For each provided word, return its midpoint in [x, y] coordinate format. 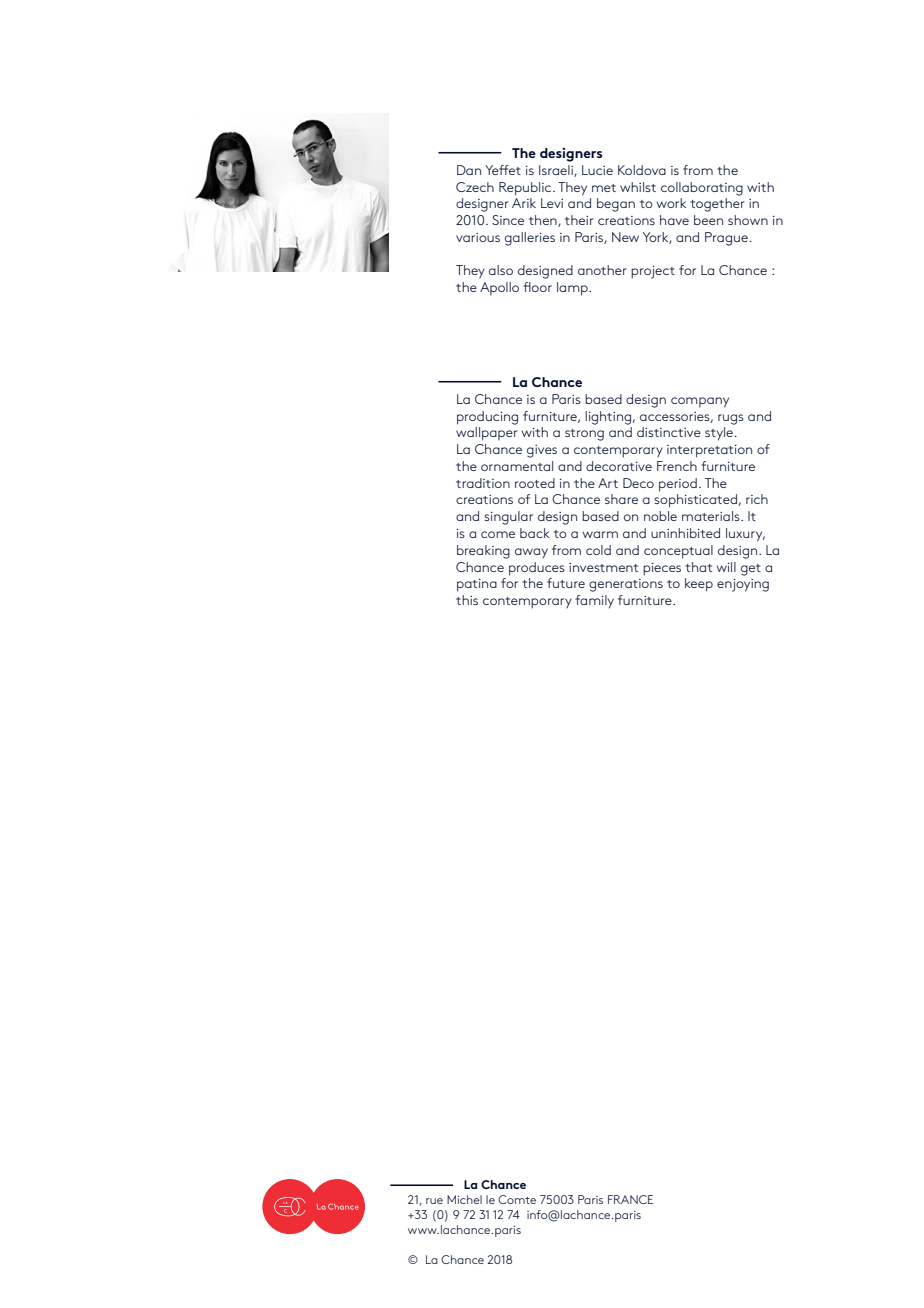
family [594, 602]
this [467, 600]
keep [699, 585]
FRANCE [630, 1199]
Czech [475, 187]
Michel [464, 1199]
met [604, 188]
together [717, 205]
